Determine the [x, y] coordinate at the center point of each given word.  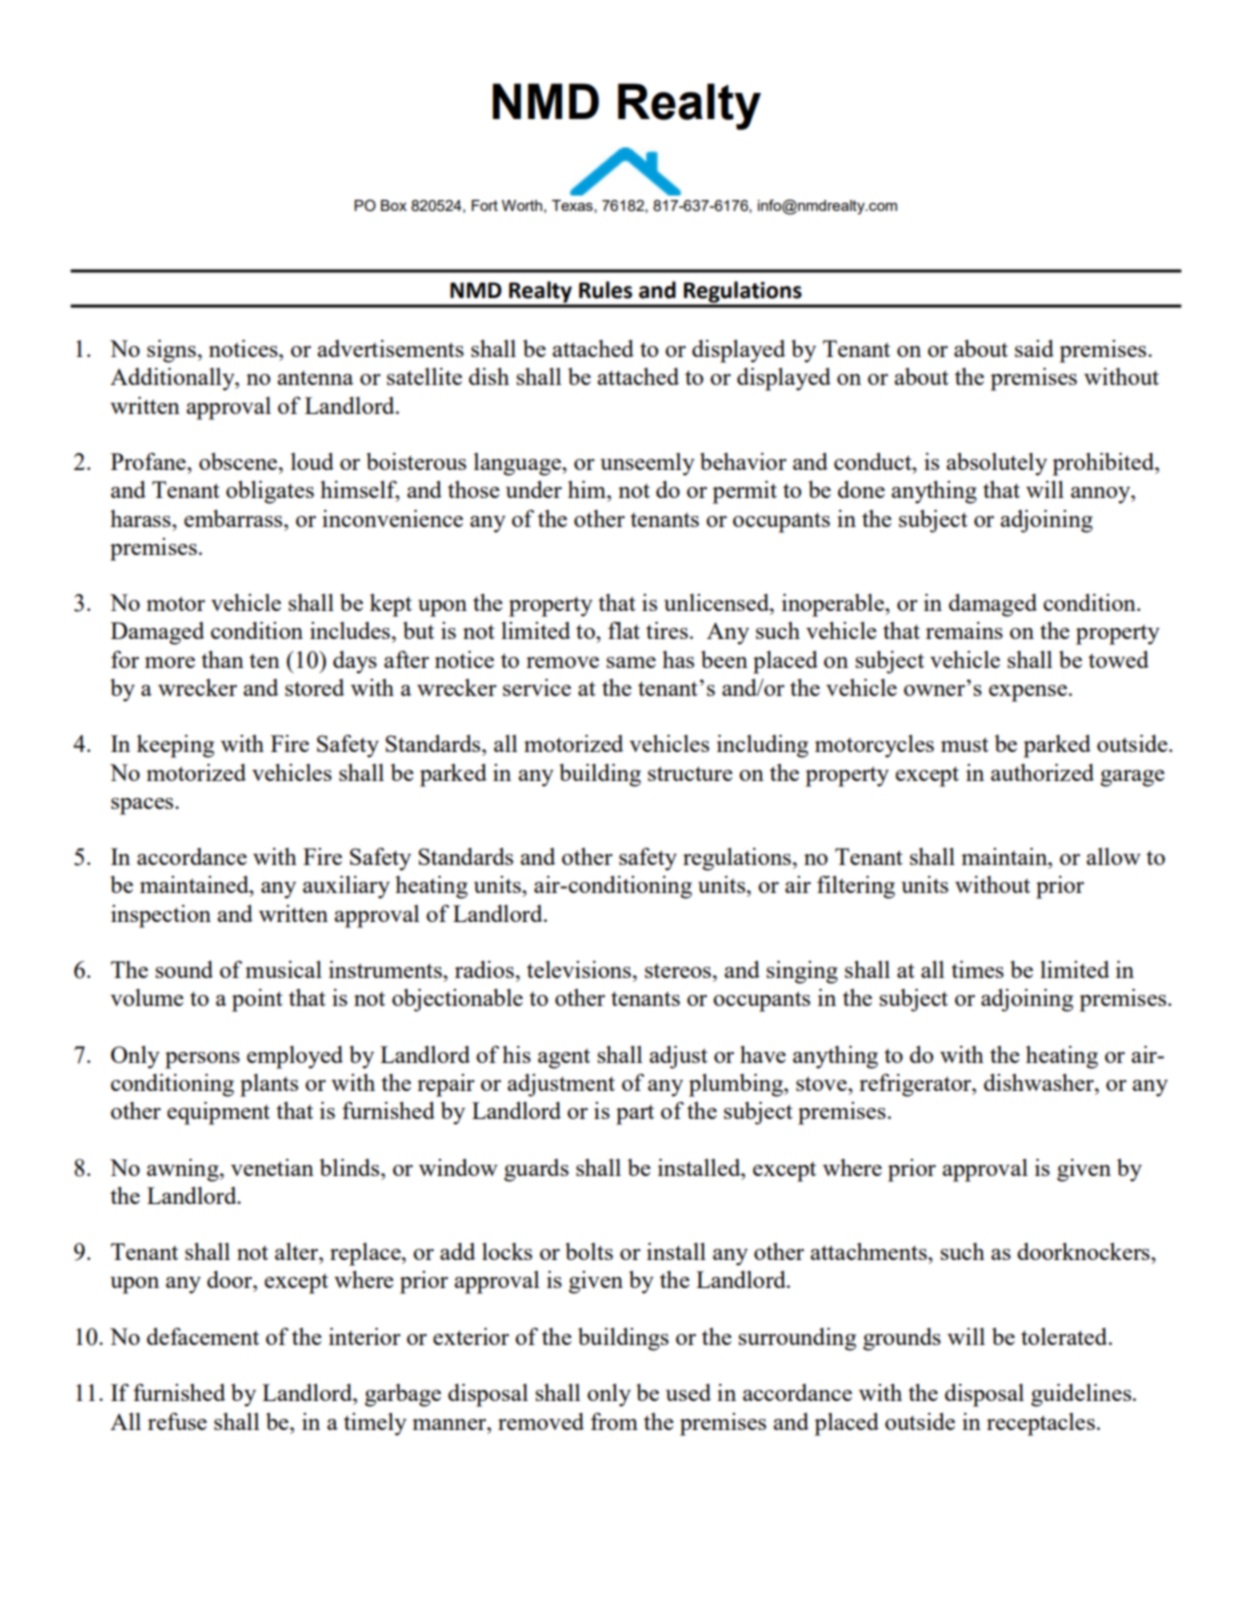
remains [964, 630]
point [257, 1000]
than [222, 659]
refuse [177, 1421]
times [977, 969]
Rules [605, 290]
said [1034, 348]
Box [394, 205]
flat [624, 630]
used [688, 1392]
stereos [678, 971]
